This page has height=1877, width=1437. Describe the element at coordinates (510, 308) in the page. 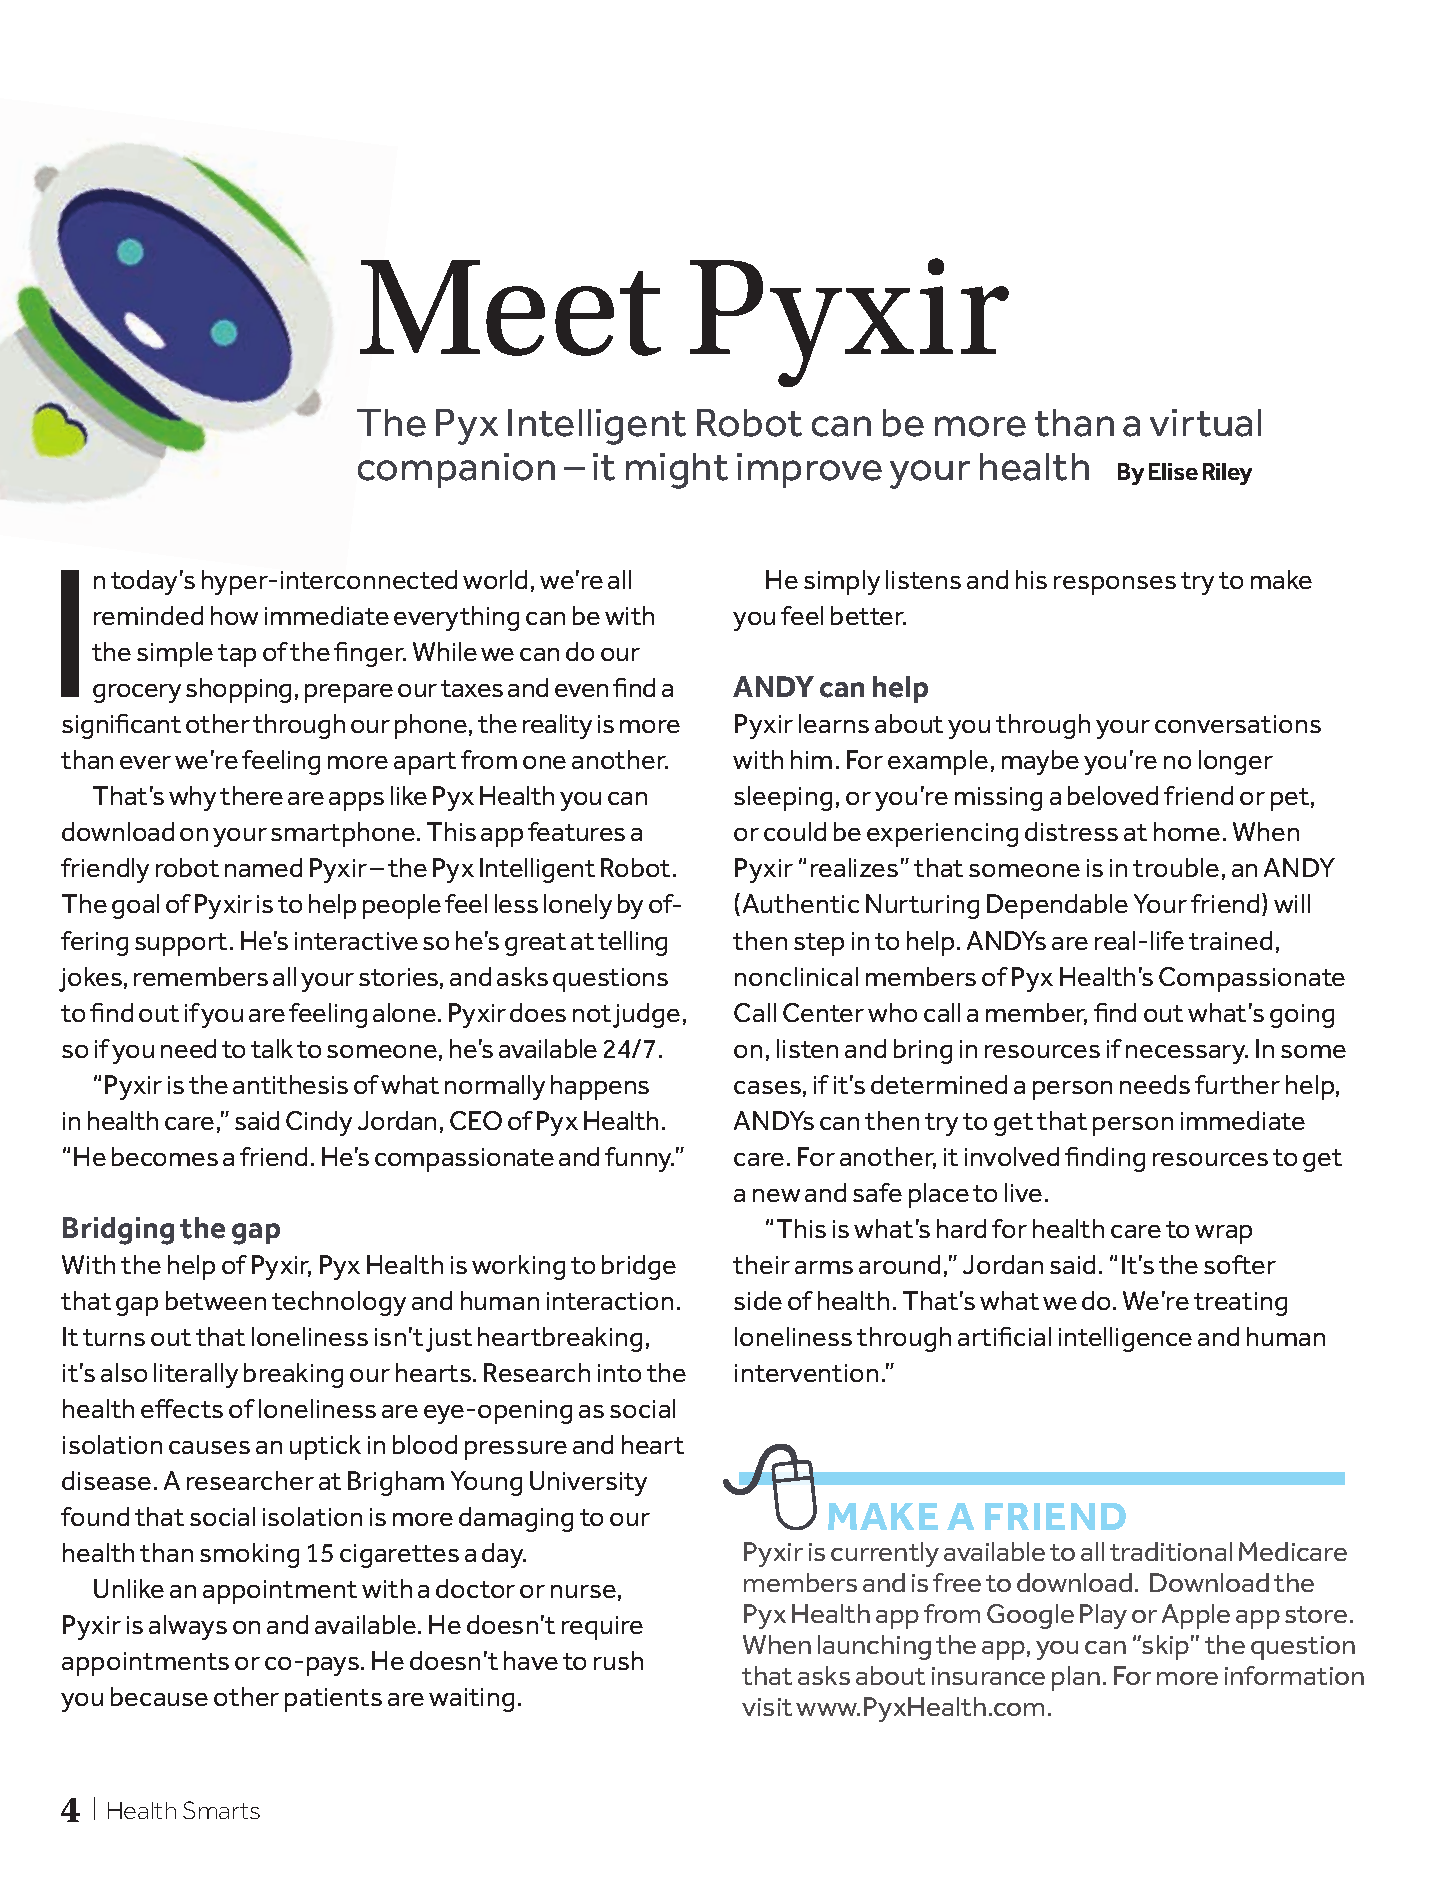

I see `Meet` at that location.
